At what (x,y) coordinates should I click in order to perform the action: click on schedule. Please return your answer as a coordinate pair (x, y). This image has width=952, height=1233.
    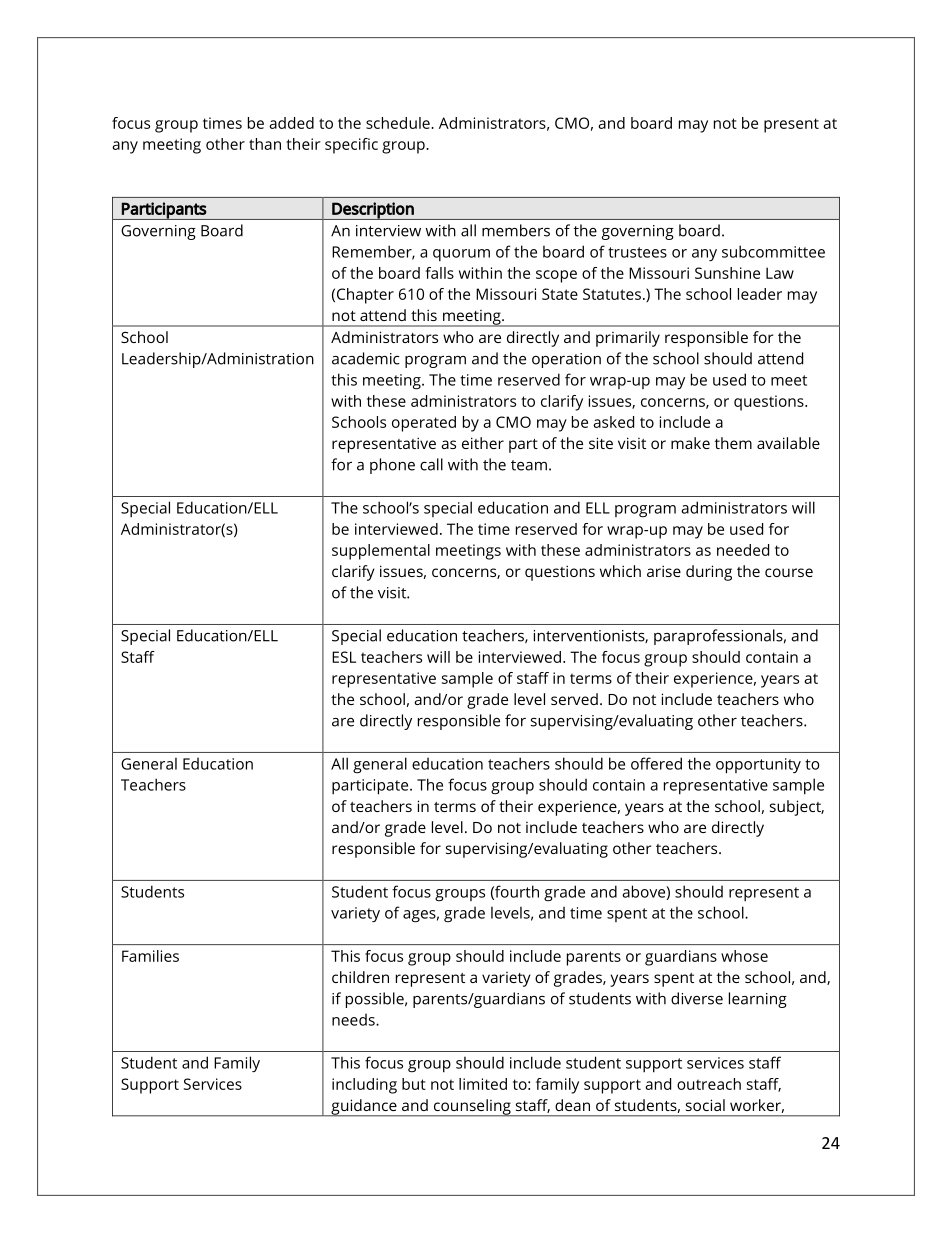
    Looking at the image, I should click on (399, 123).
